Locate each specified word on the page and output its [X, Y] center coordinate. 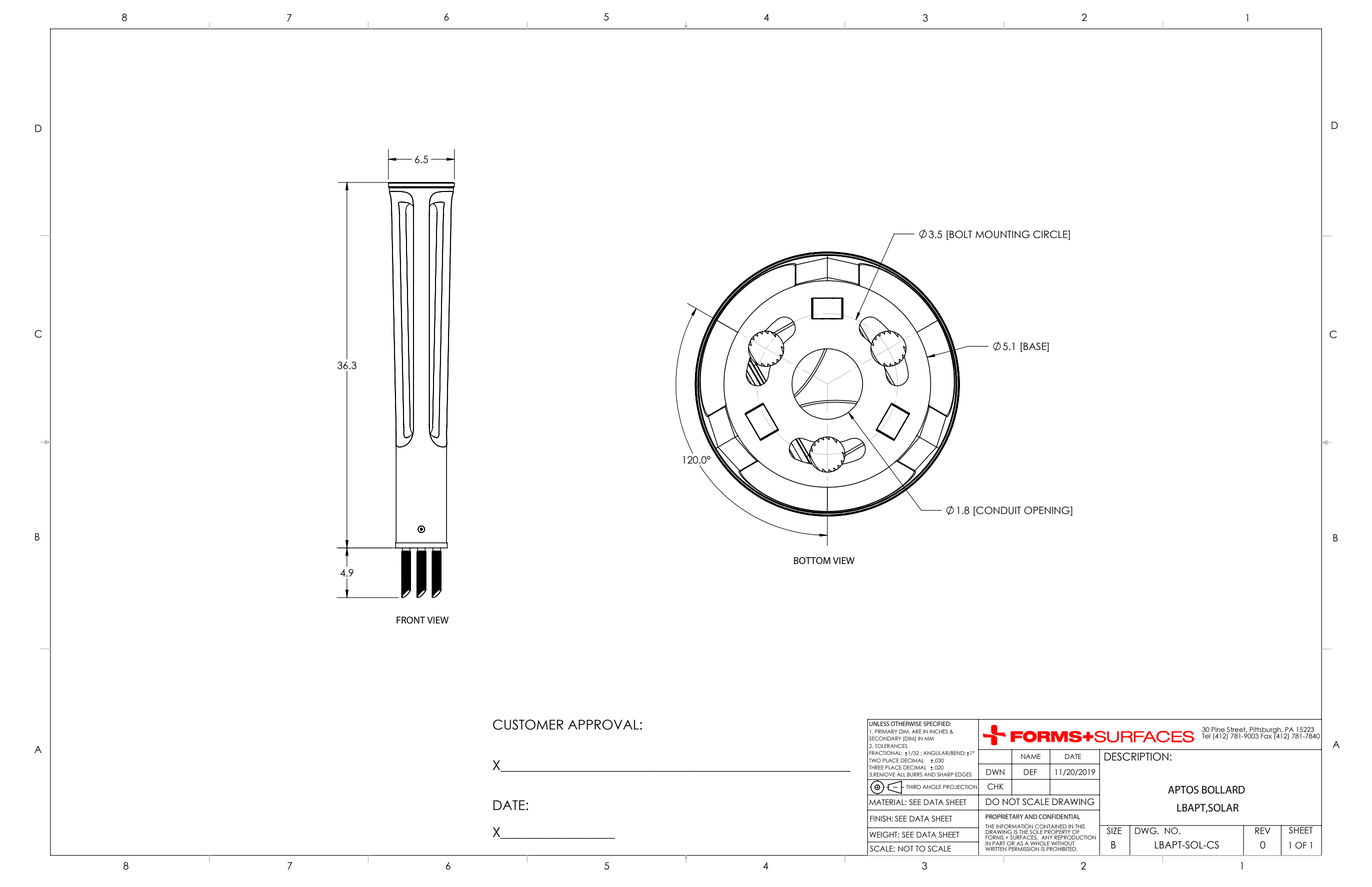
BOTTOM [812, 561]
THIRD [913, 787]
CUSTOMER [528, 724]
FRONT [410, 620]
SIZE [1114, 830]
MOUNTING [1002, 234]
